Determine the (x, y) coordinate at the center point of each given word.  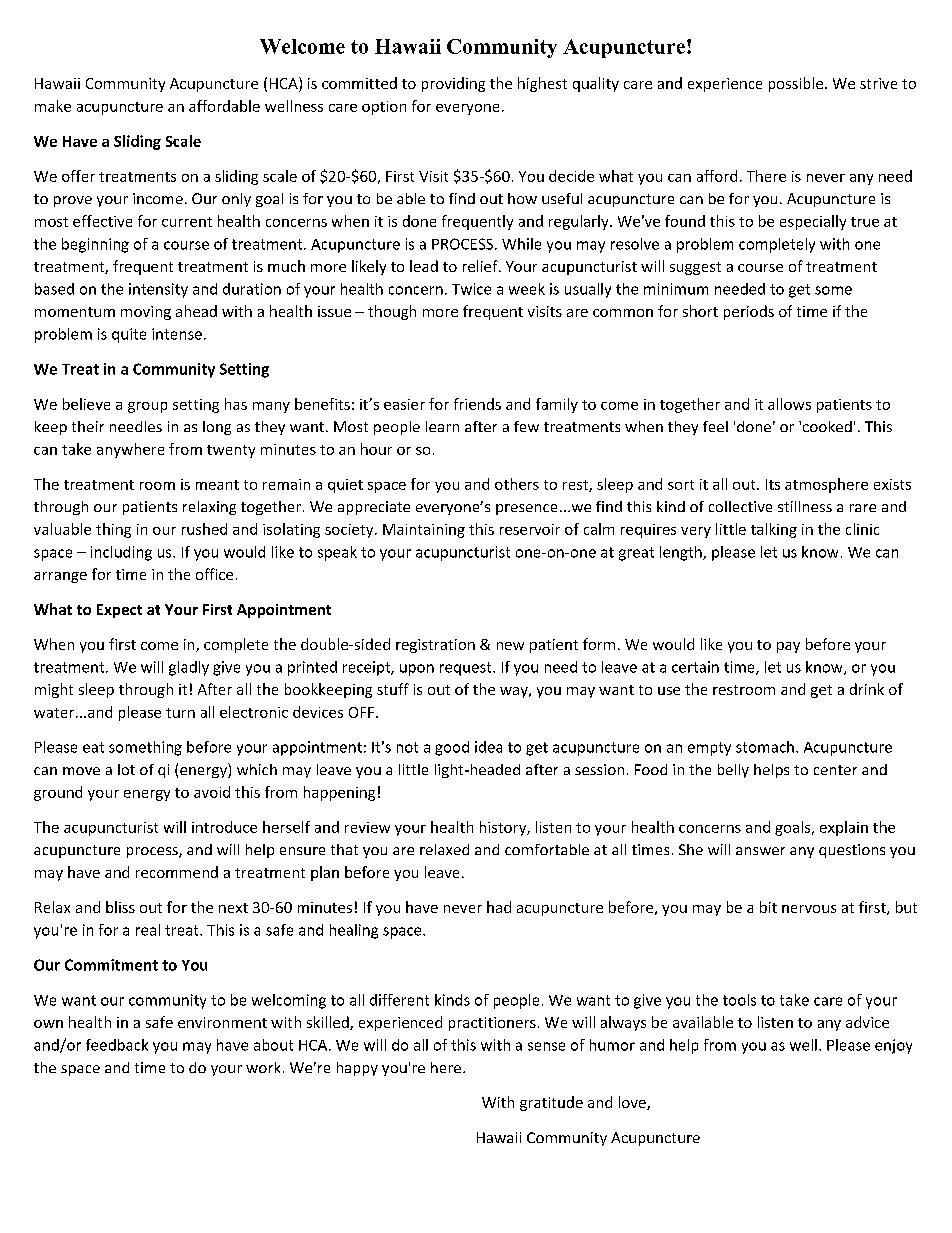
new (510, 646)
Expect (119, 611)
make (53, 106)
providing (453, 84)
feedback (117, 1045)
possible (796, 84)
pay (788, 647)
